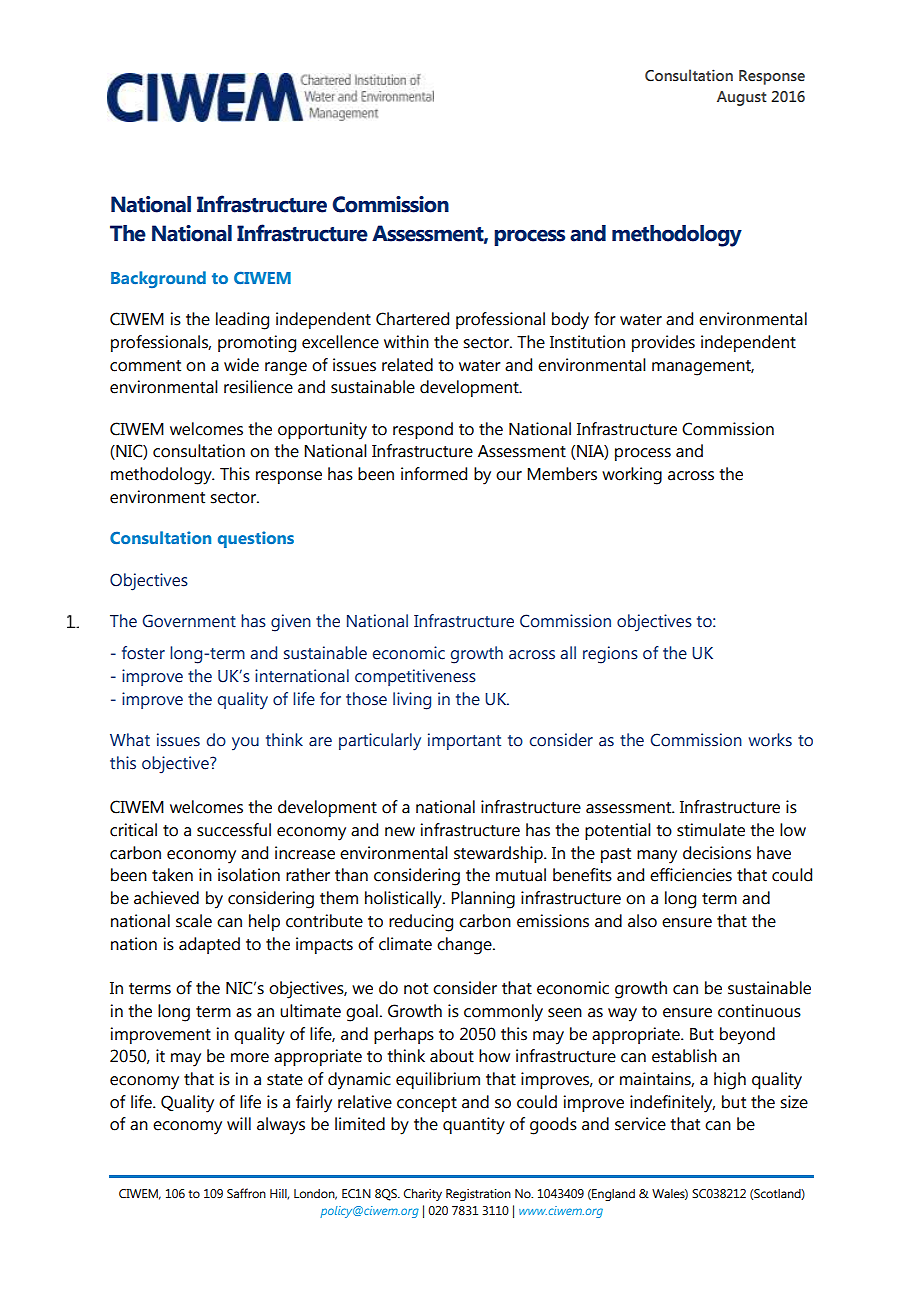 The height and width of the screenshot is (1308, 924). Describe the element at coordinates (610, 655) in the screenshot. I see `regions` at that location.
